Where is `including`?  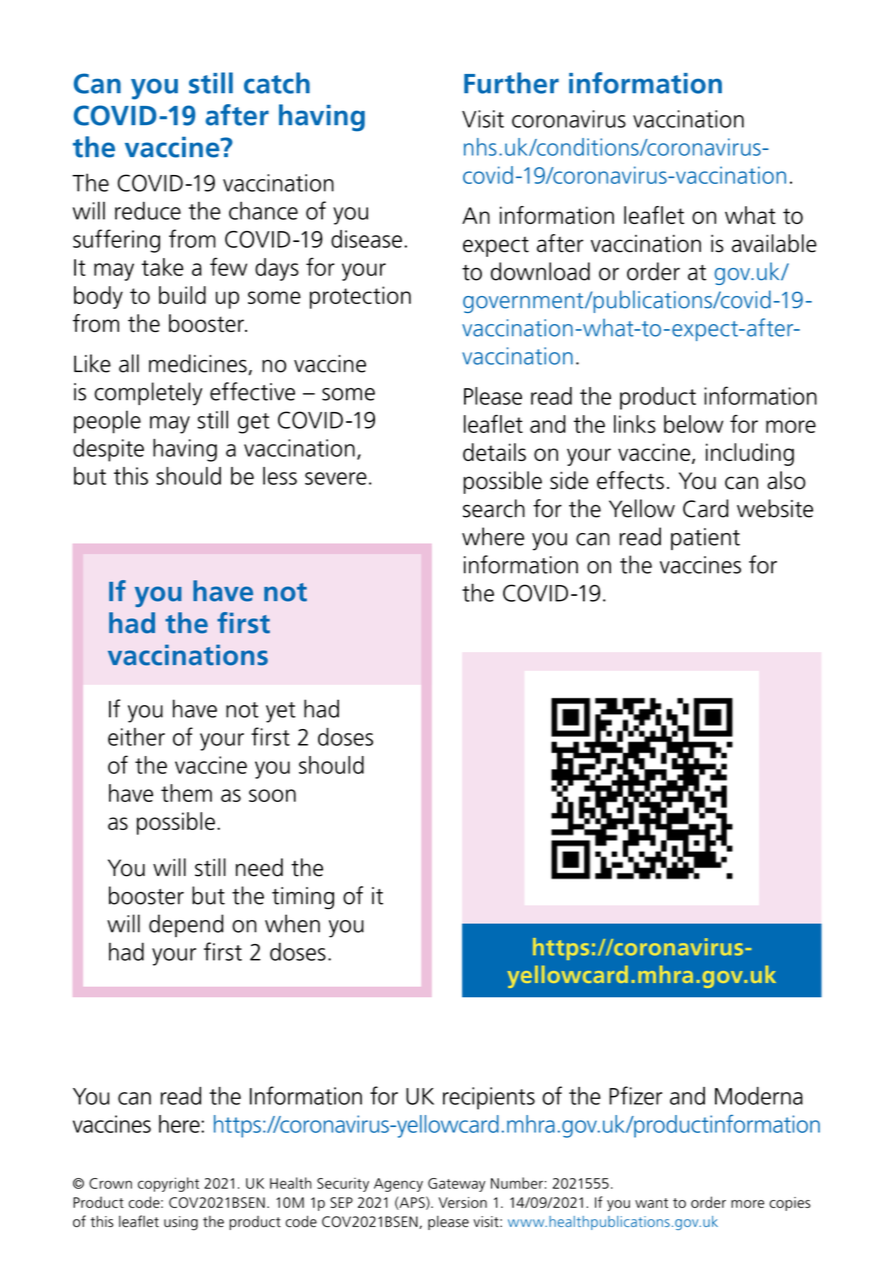 including is located at coordinates (750, 454).
